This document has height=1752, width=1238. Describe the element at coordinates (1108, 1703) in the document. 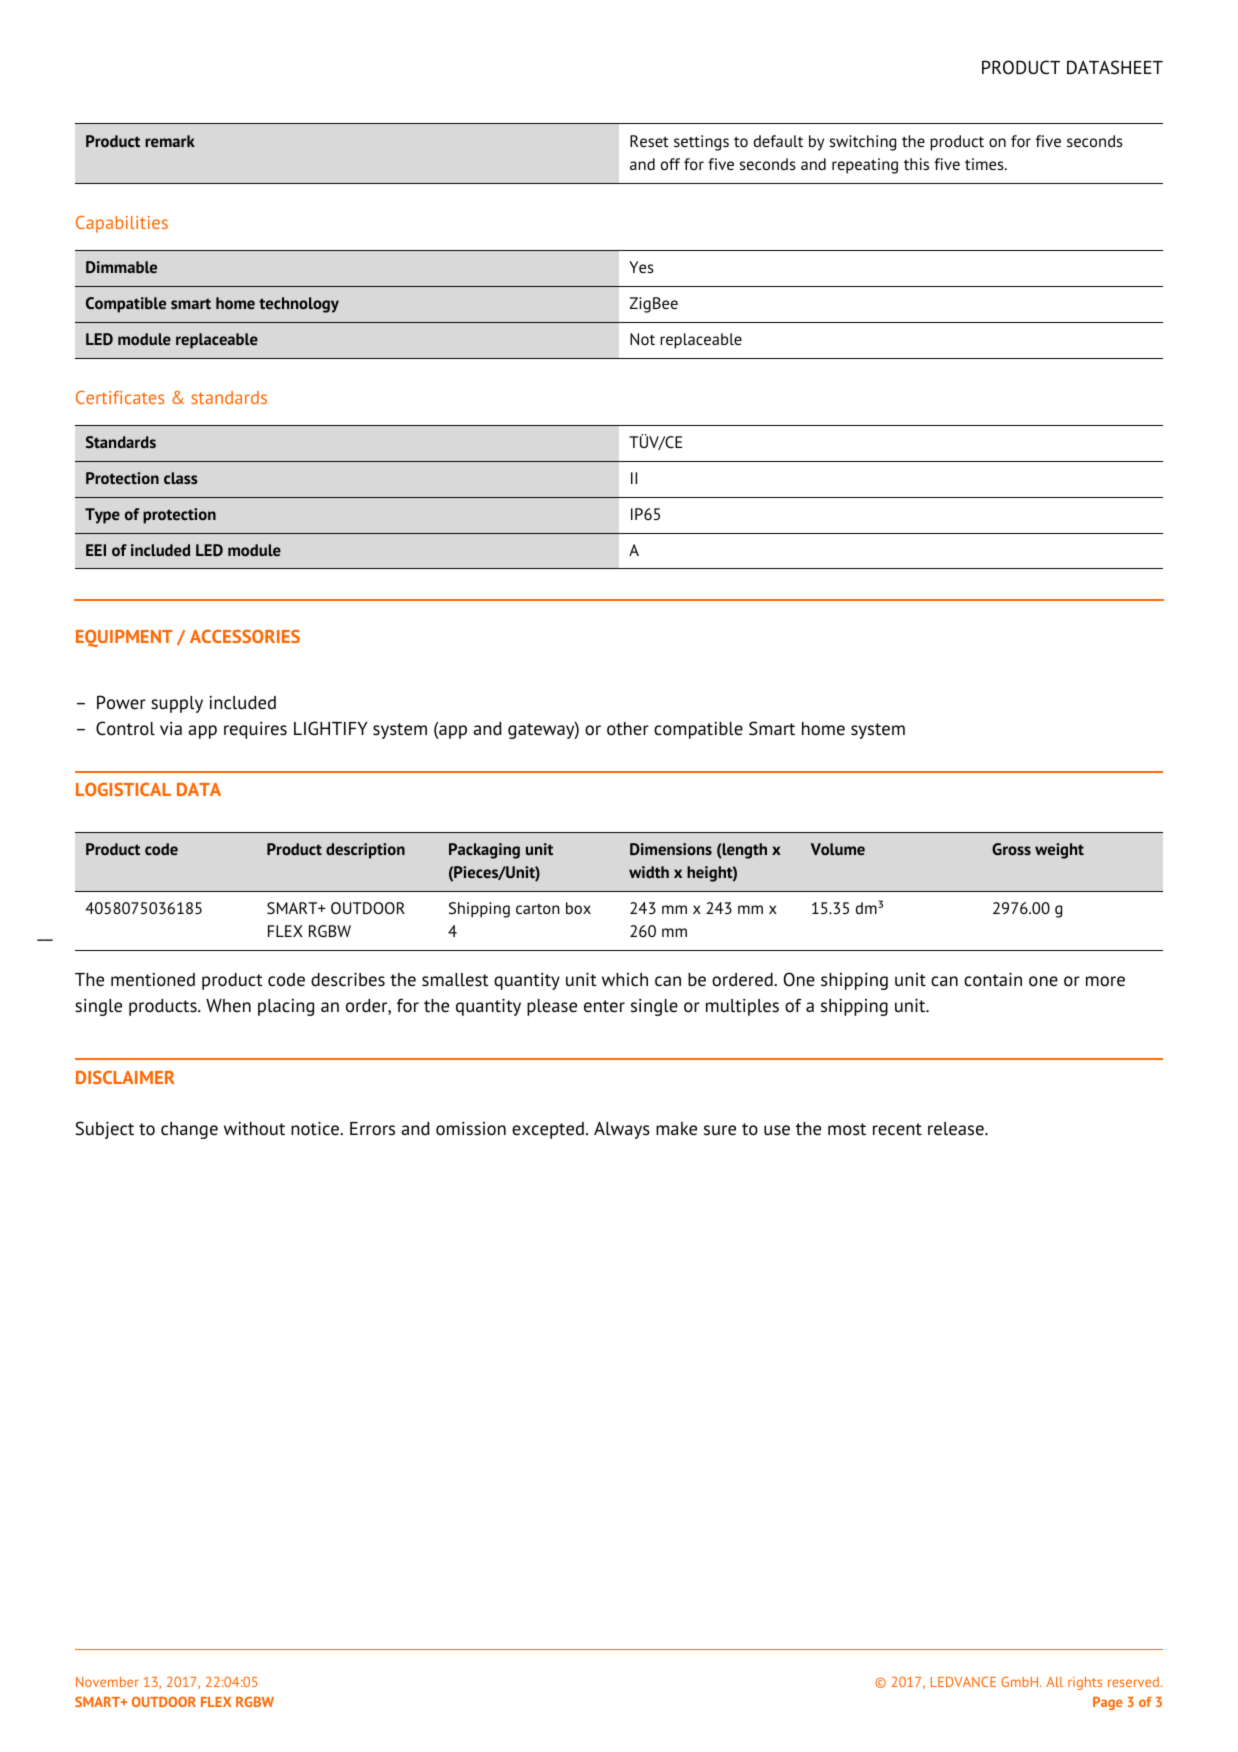

I see `Page` at that location.
